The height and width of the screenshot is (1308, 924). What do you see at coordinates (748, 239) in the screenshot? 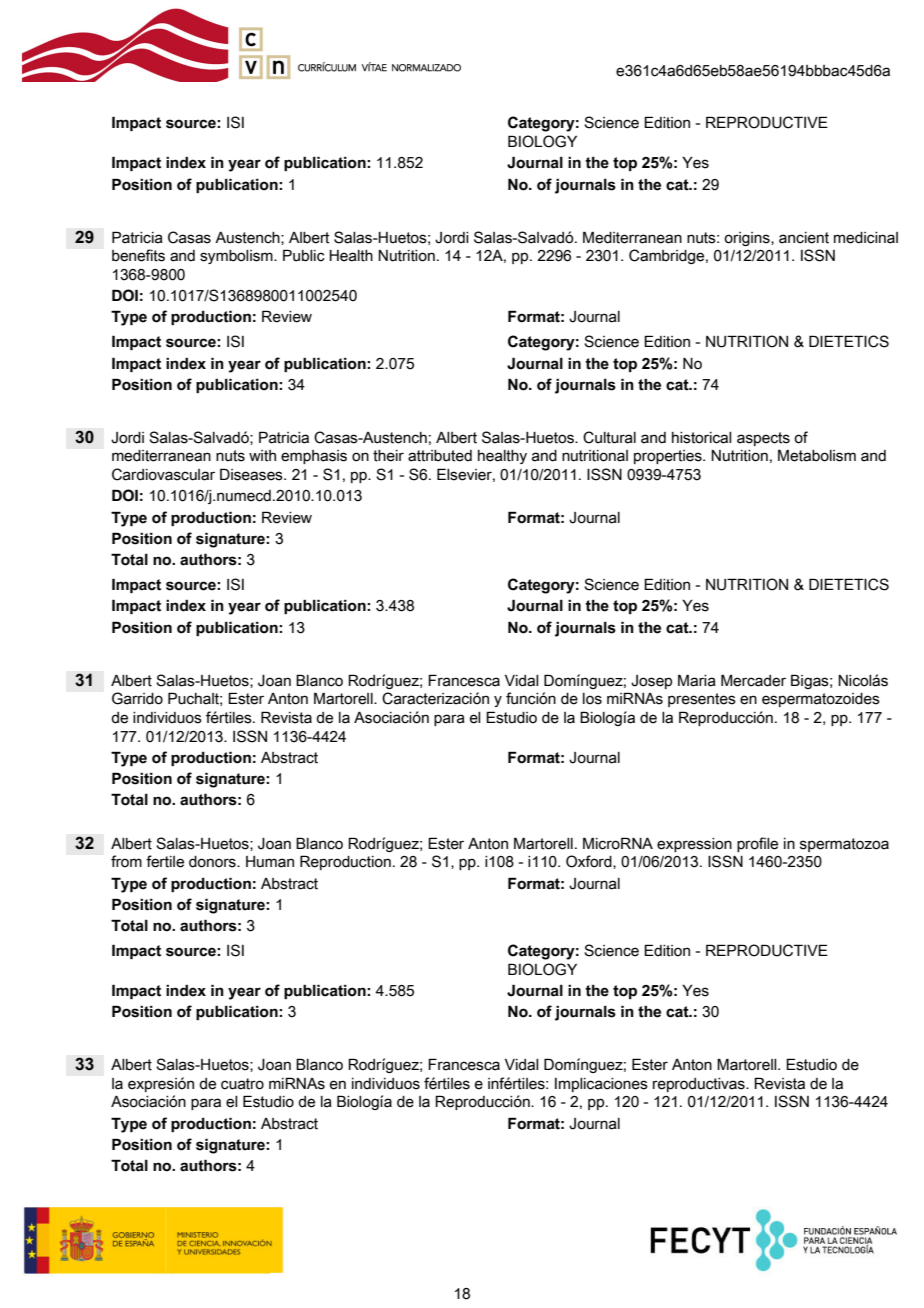
I see `origins` at bounding box center [748, 239].
